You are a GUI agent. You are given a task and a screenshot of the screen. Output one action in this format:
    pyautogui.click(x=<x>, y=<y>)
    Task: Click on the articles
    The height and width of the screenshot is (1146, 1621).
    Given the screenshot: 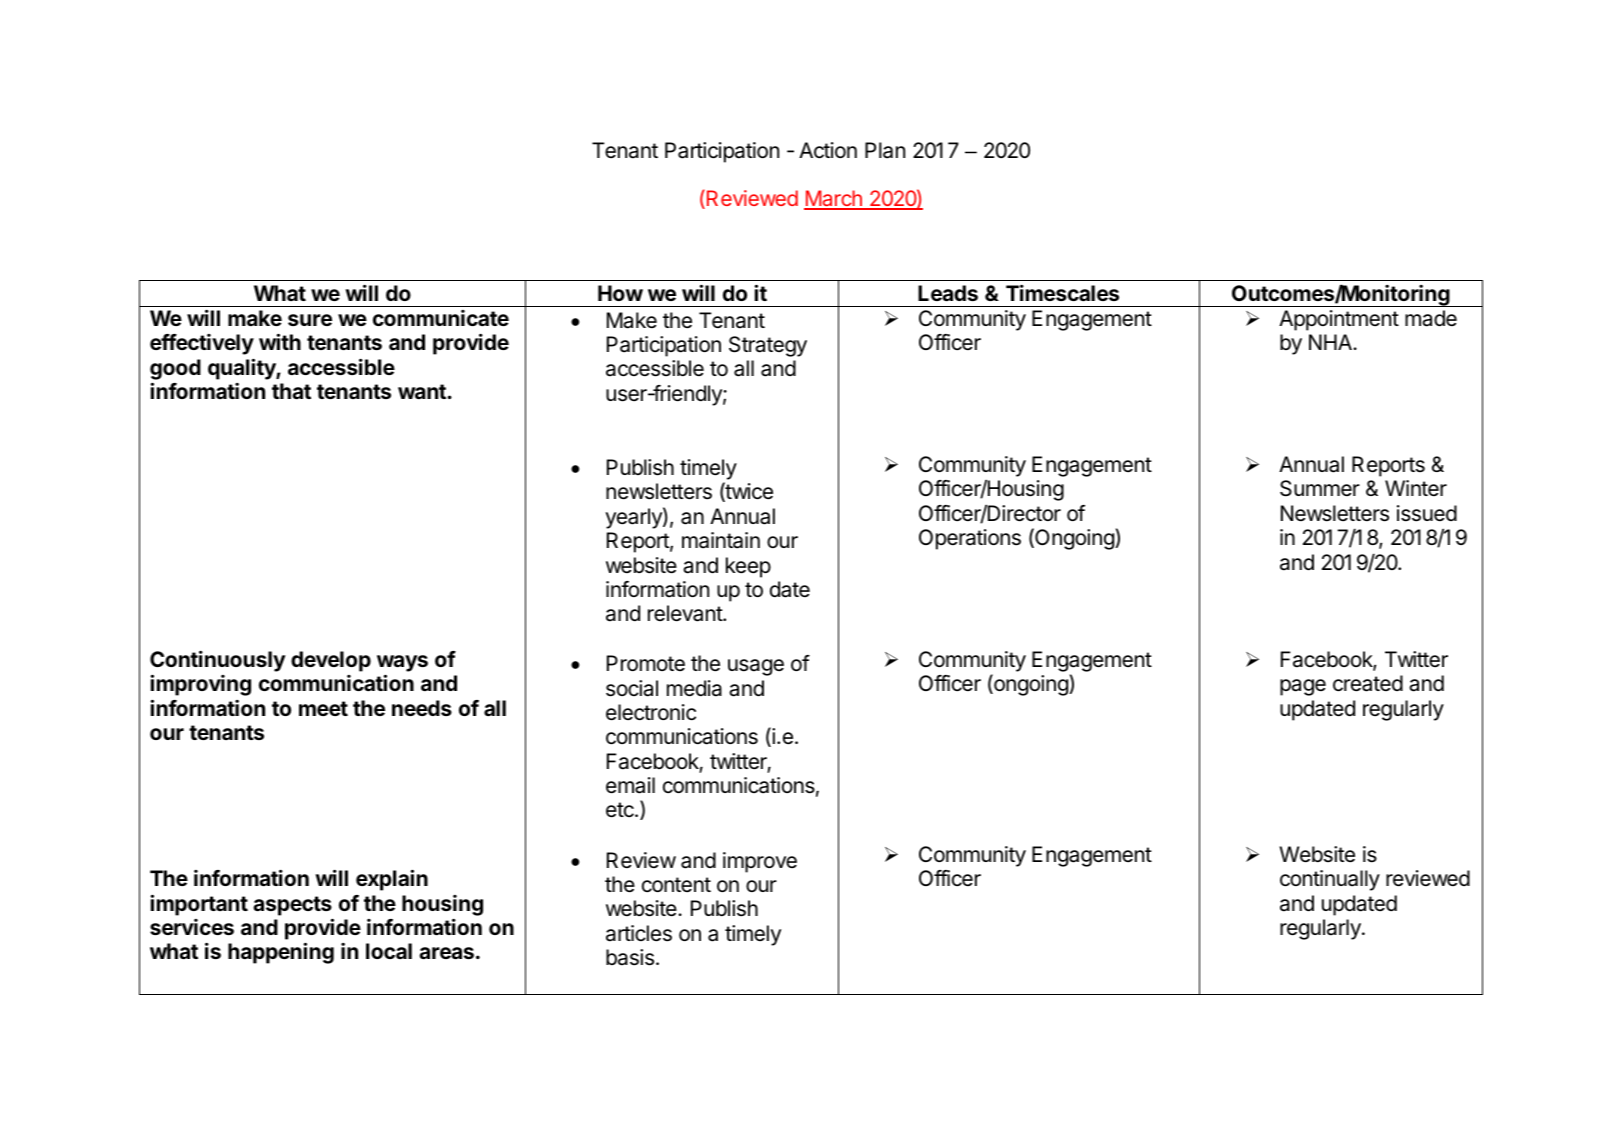 What is the action you would take?
    pyautogui.click(x=639, y=933)
